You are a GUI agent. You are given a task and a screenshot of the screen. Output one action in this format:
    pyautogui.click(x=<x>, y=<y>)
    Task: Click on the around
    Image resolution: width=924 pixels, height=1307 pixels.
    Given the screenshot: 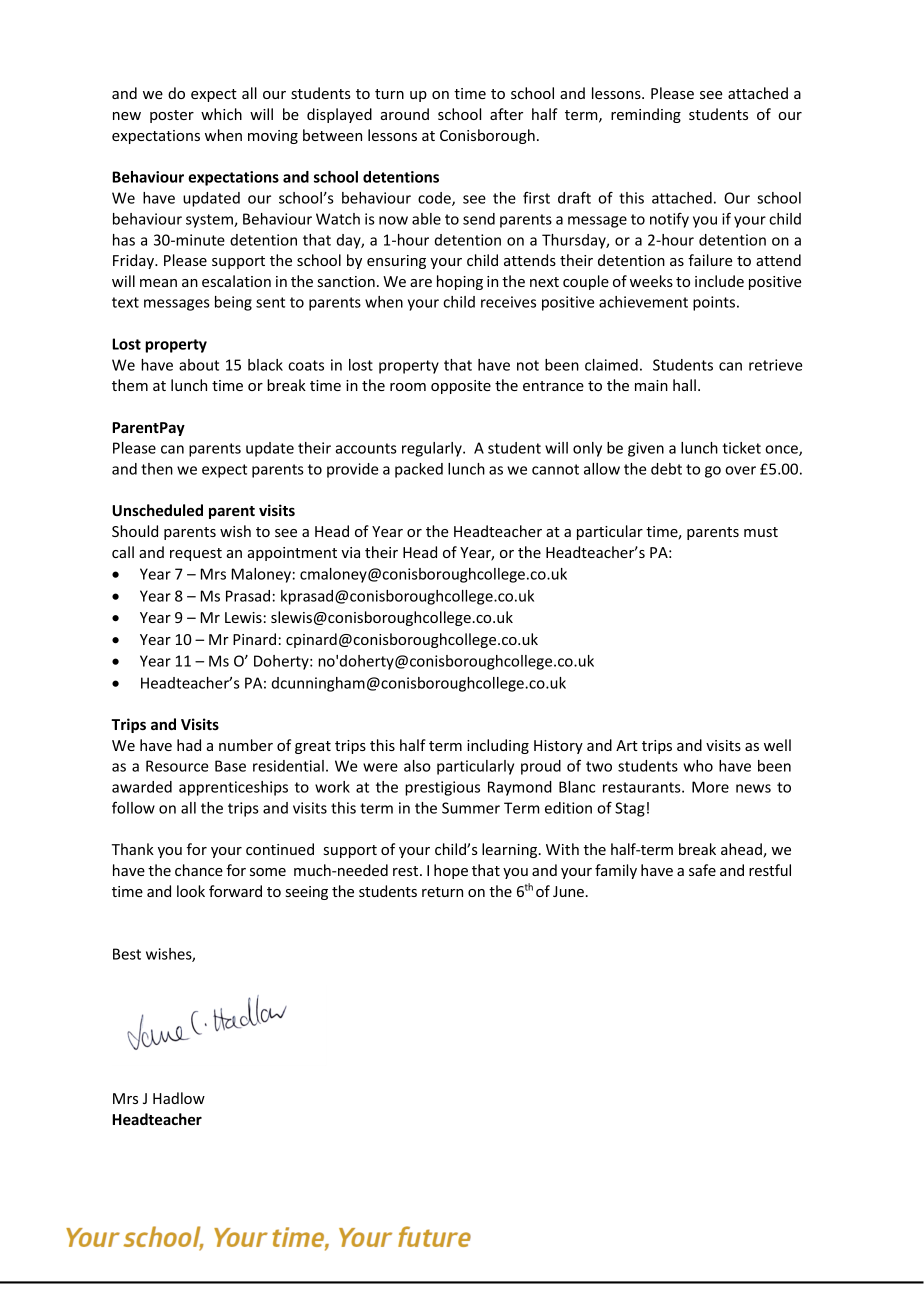 What is the action you would take?
    pyautogui.click(x=405, y=114)
